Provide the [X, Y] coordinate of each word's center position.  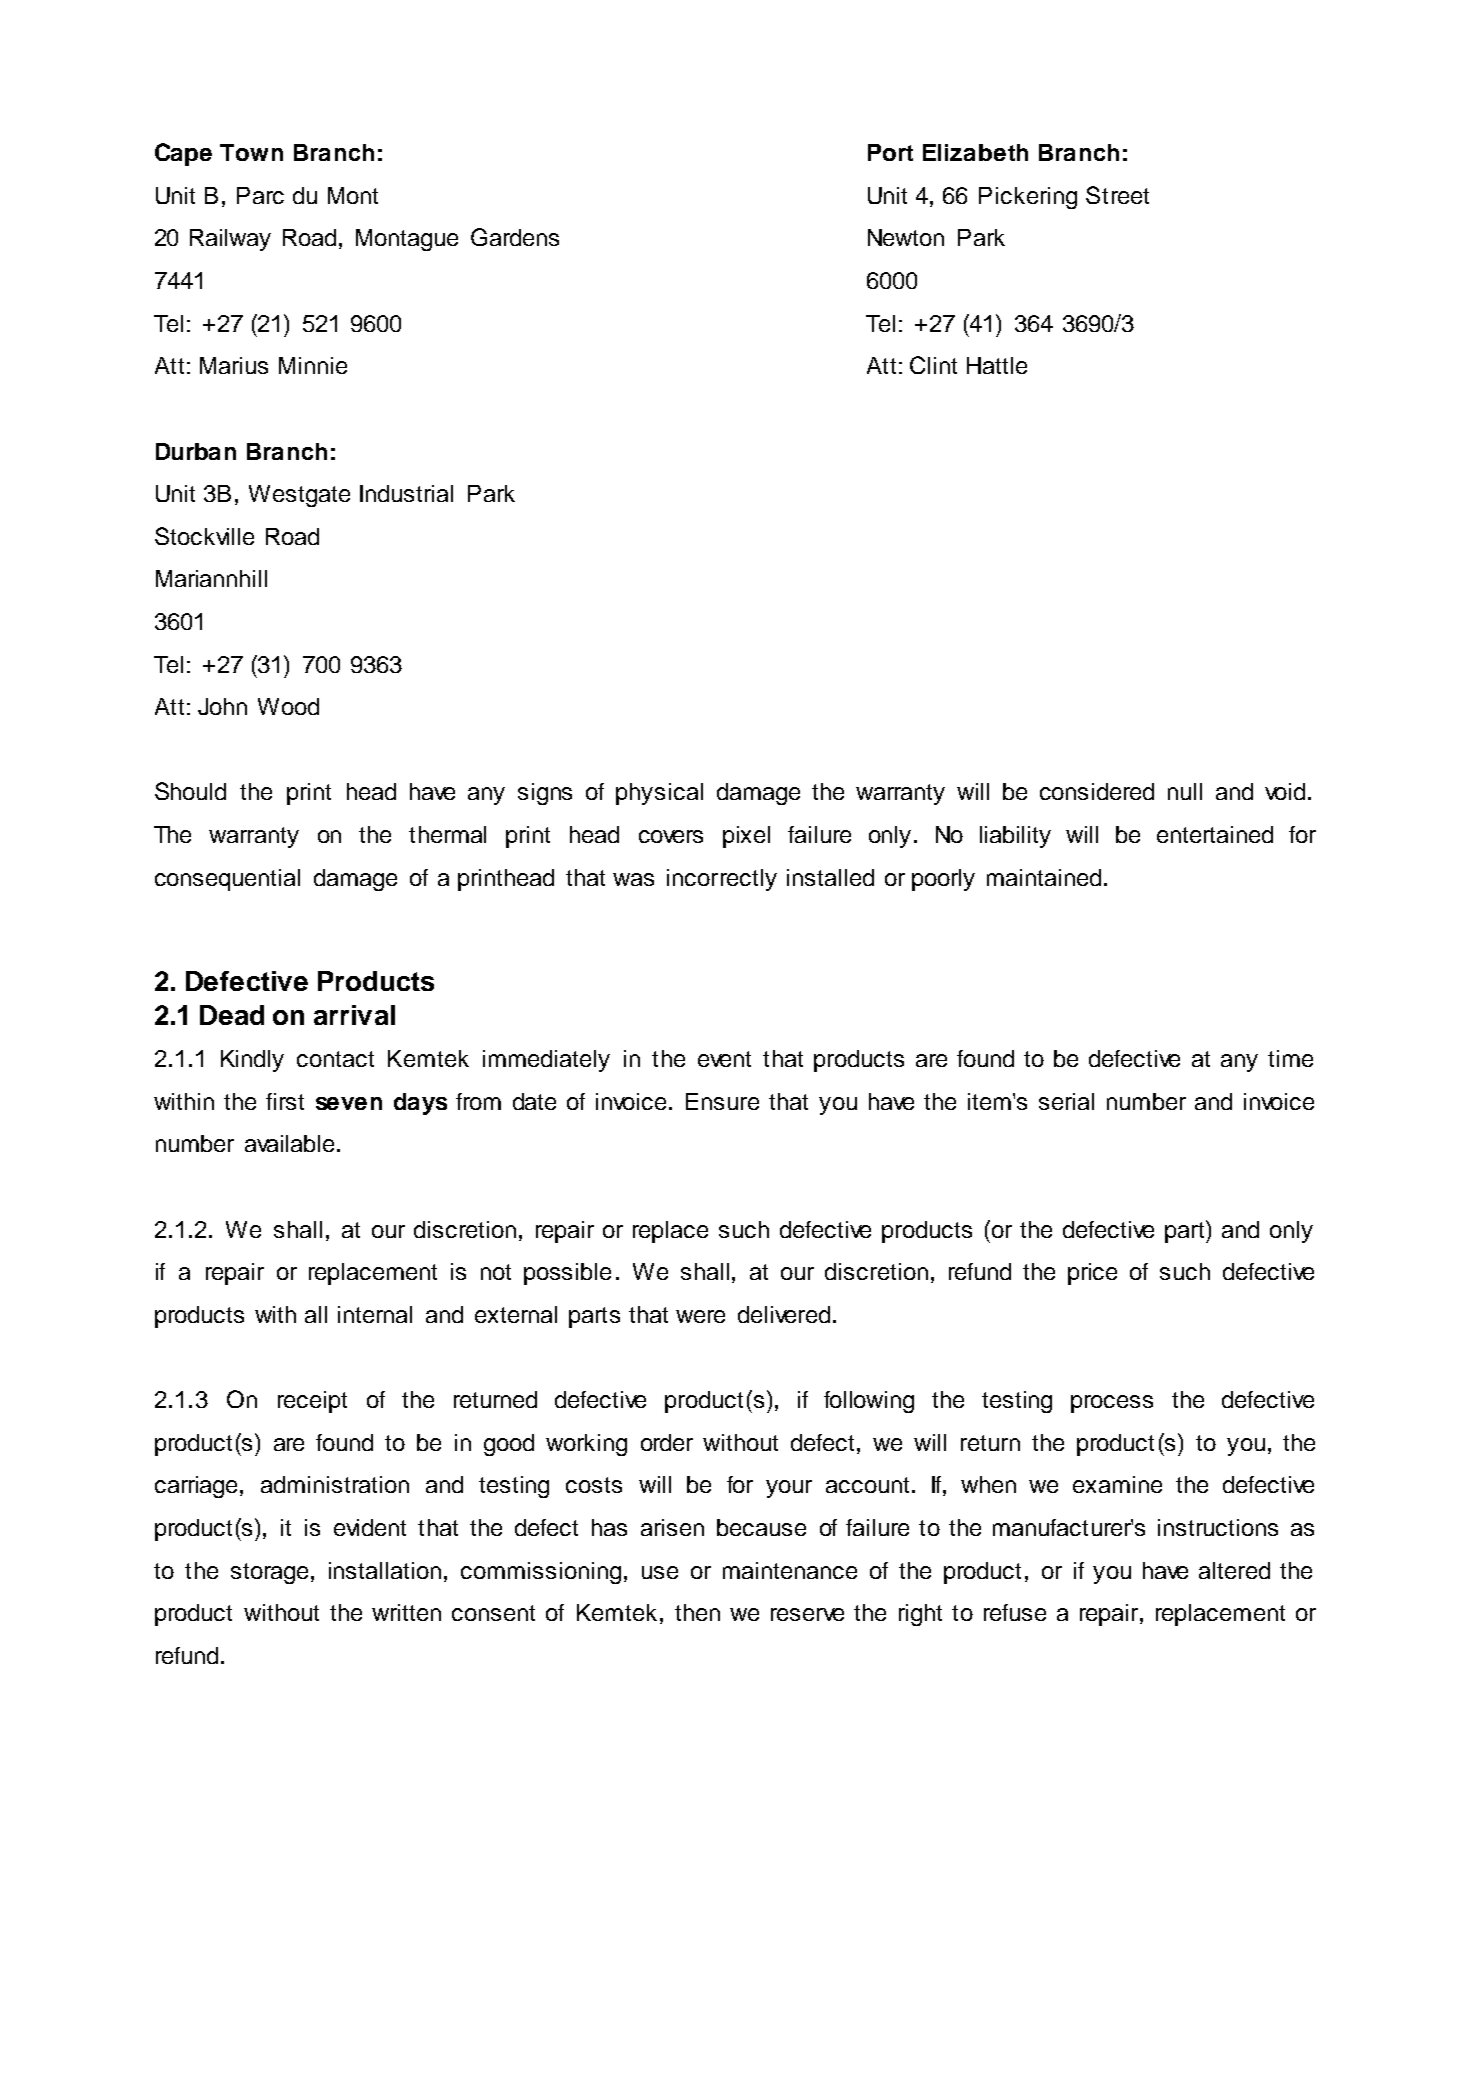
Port [890, 152]
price [1092, 1274]
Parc [260, 195]
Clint [933, 365]
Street [1117, 195]
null [1185, 791]
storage [269, 1573]
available [289, 1143]
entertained [1215, 834]
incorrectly [722, 880]
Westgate [299, 496]
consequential [227, 880]
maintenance [790, 1570]
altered [1234, 1570]
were [700, 1316]
